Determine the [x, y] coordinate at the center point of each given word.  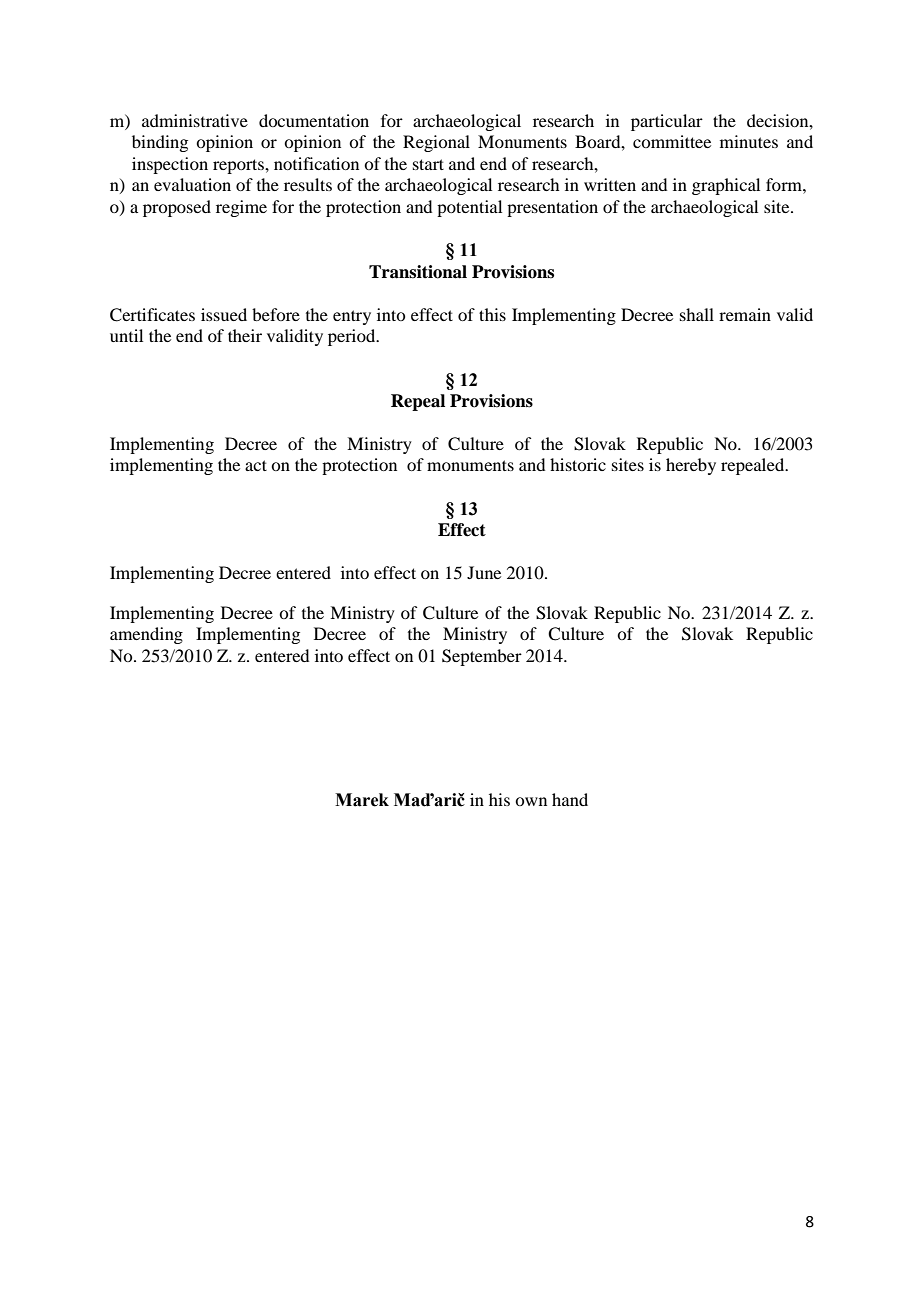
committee [672, 141]
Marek [362, 800]
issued [224, 314]
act [256, 465]
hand [570, 799]
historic [578, 464]
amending [146, 635]
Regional [436, 143]
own [531, 801]
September [482, 657]
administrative [195, 120]
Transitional [418, 272]
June [484, 572]
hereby [691, 466]
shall [697, 314]
